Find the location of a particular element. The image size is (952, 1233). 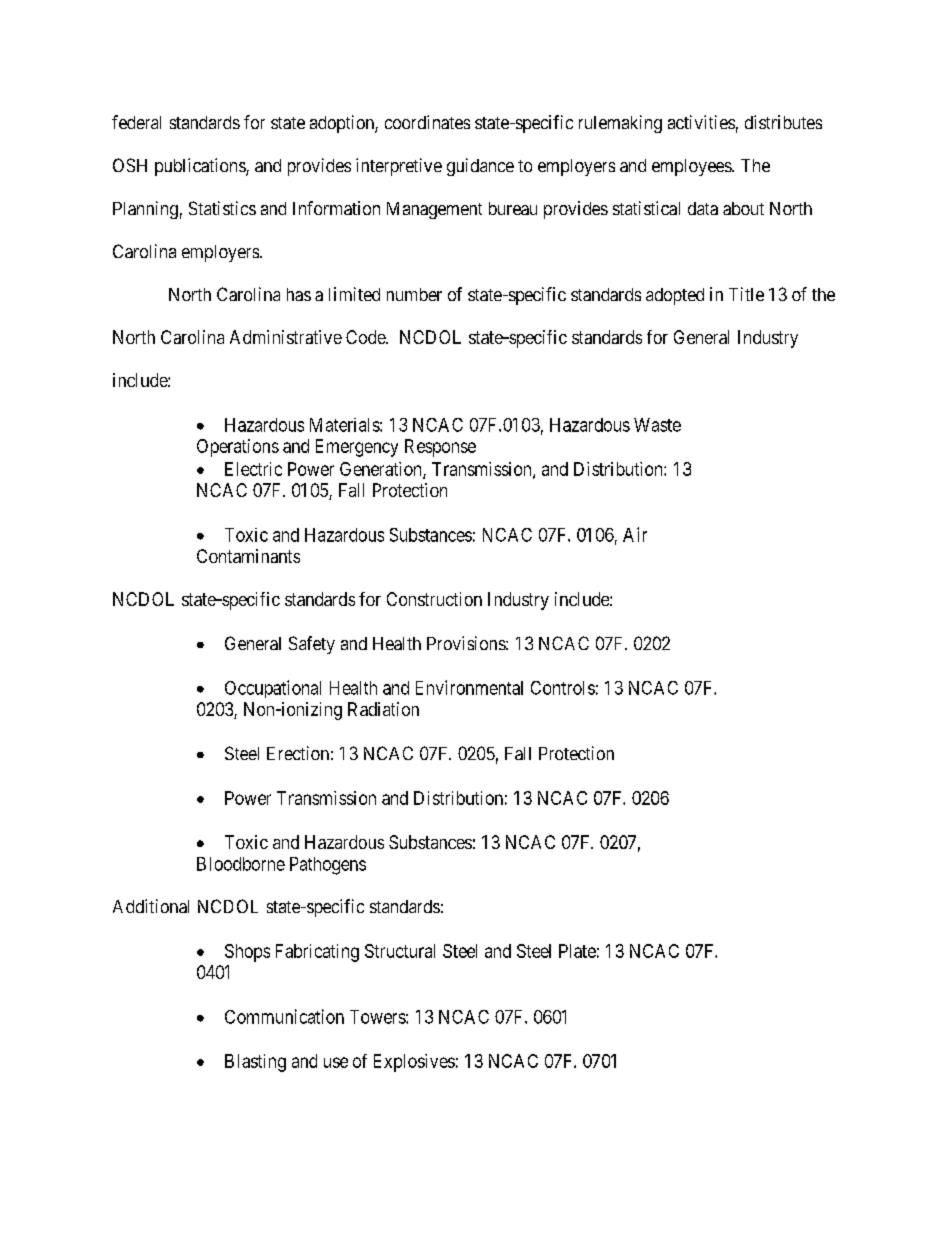

guidance is located at coordinates (480, 167).
